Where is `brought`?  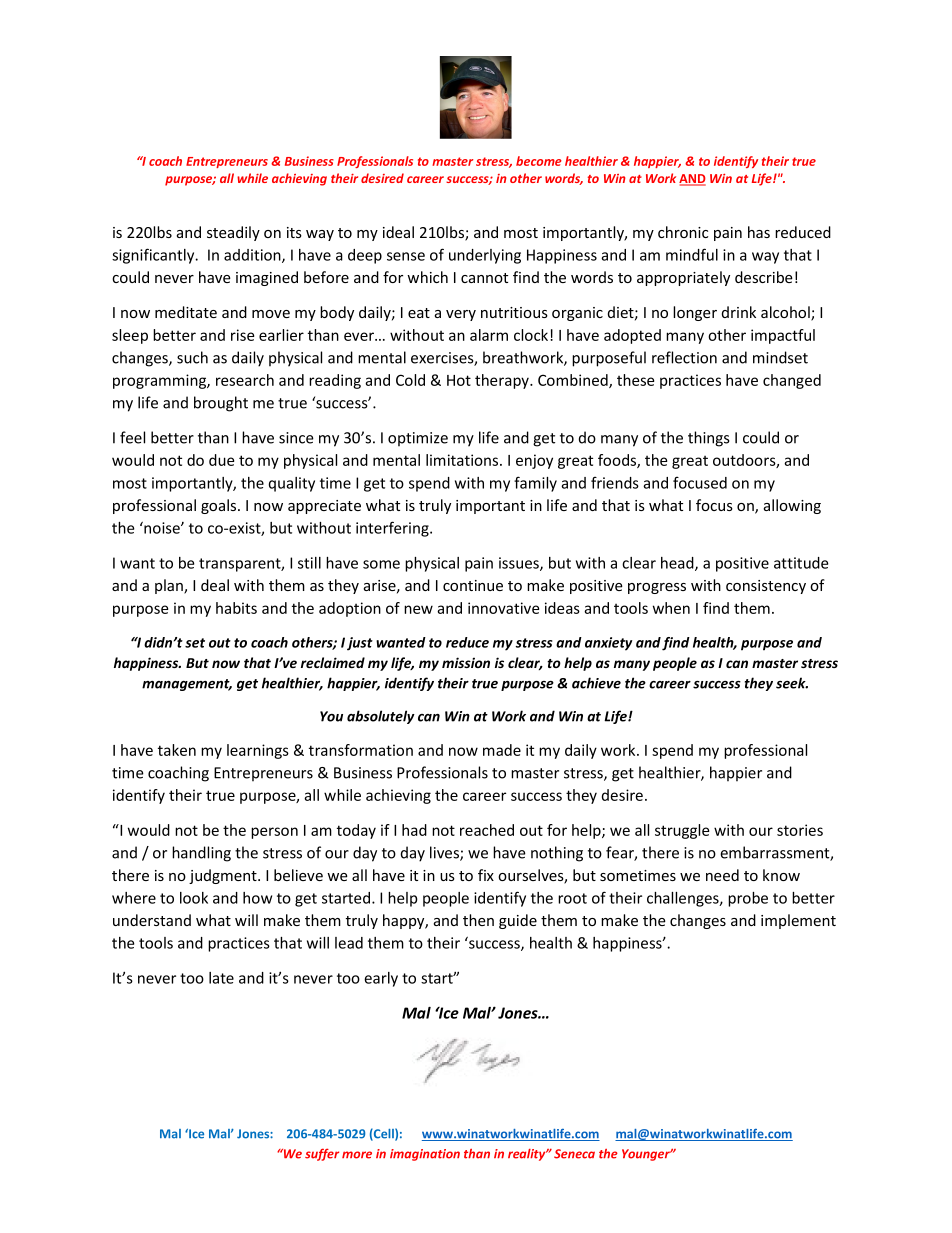
brought is located at coordinates (221, 404).
